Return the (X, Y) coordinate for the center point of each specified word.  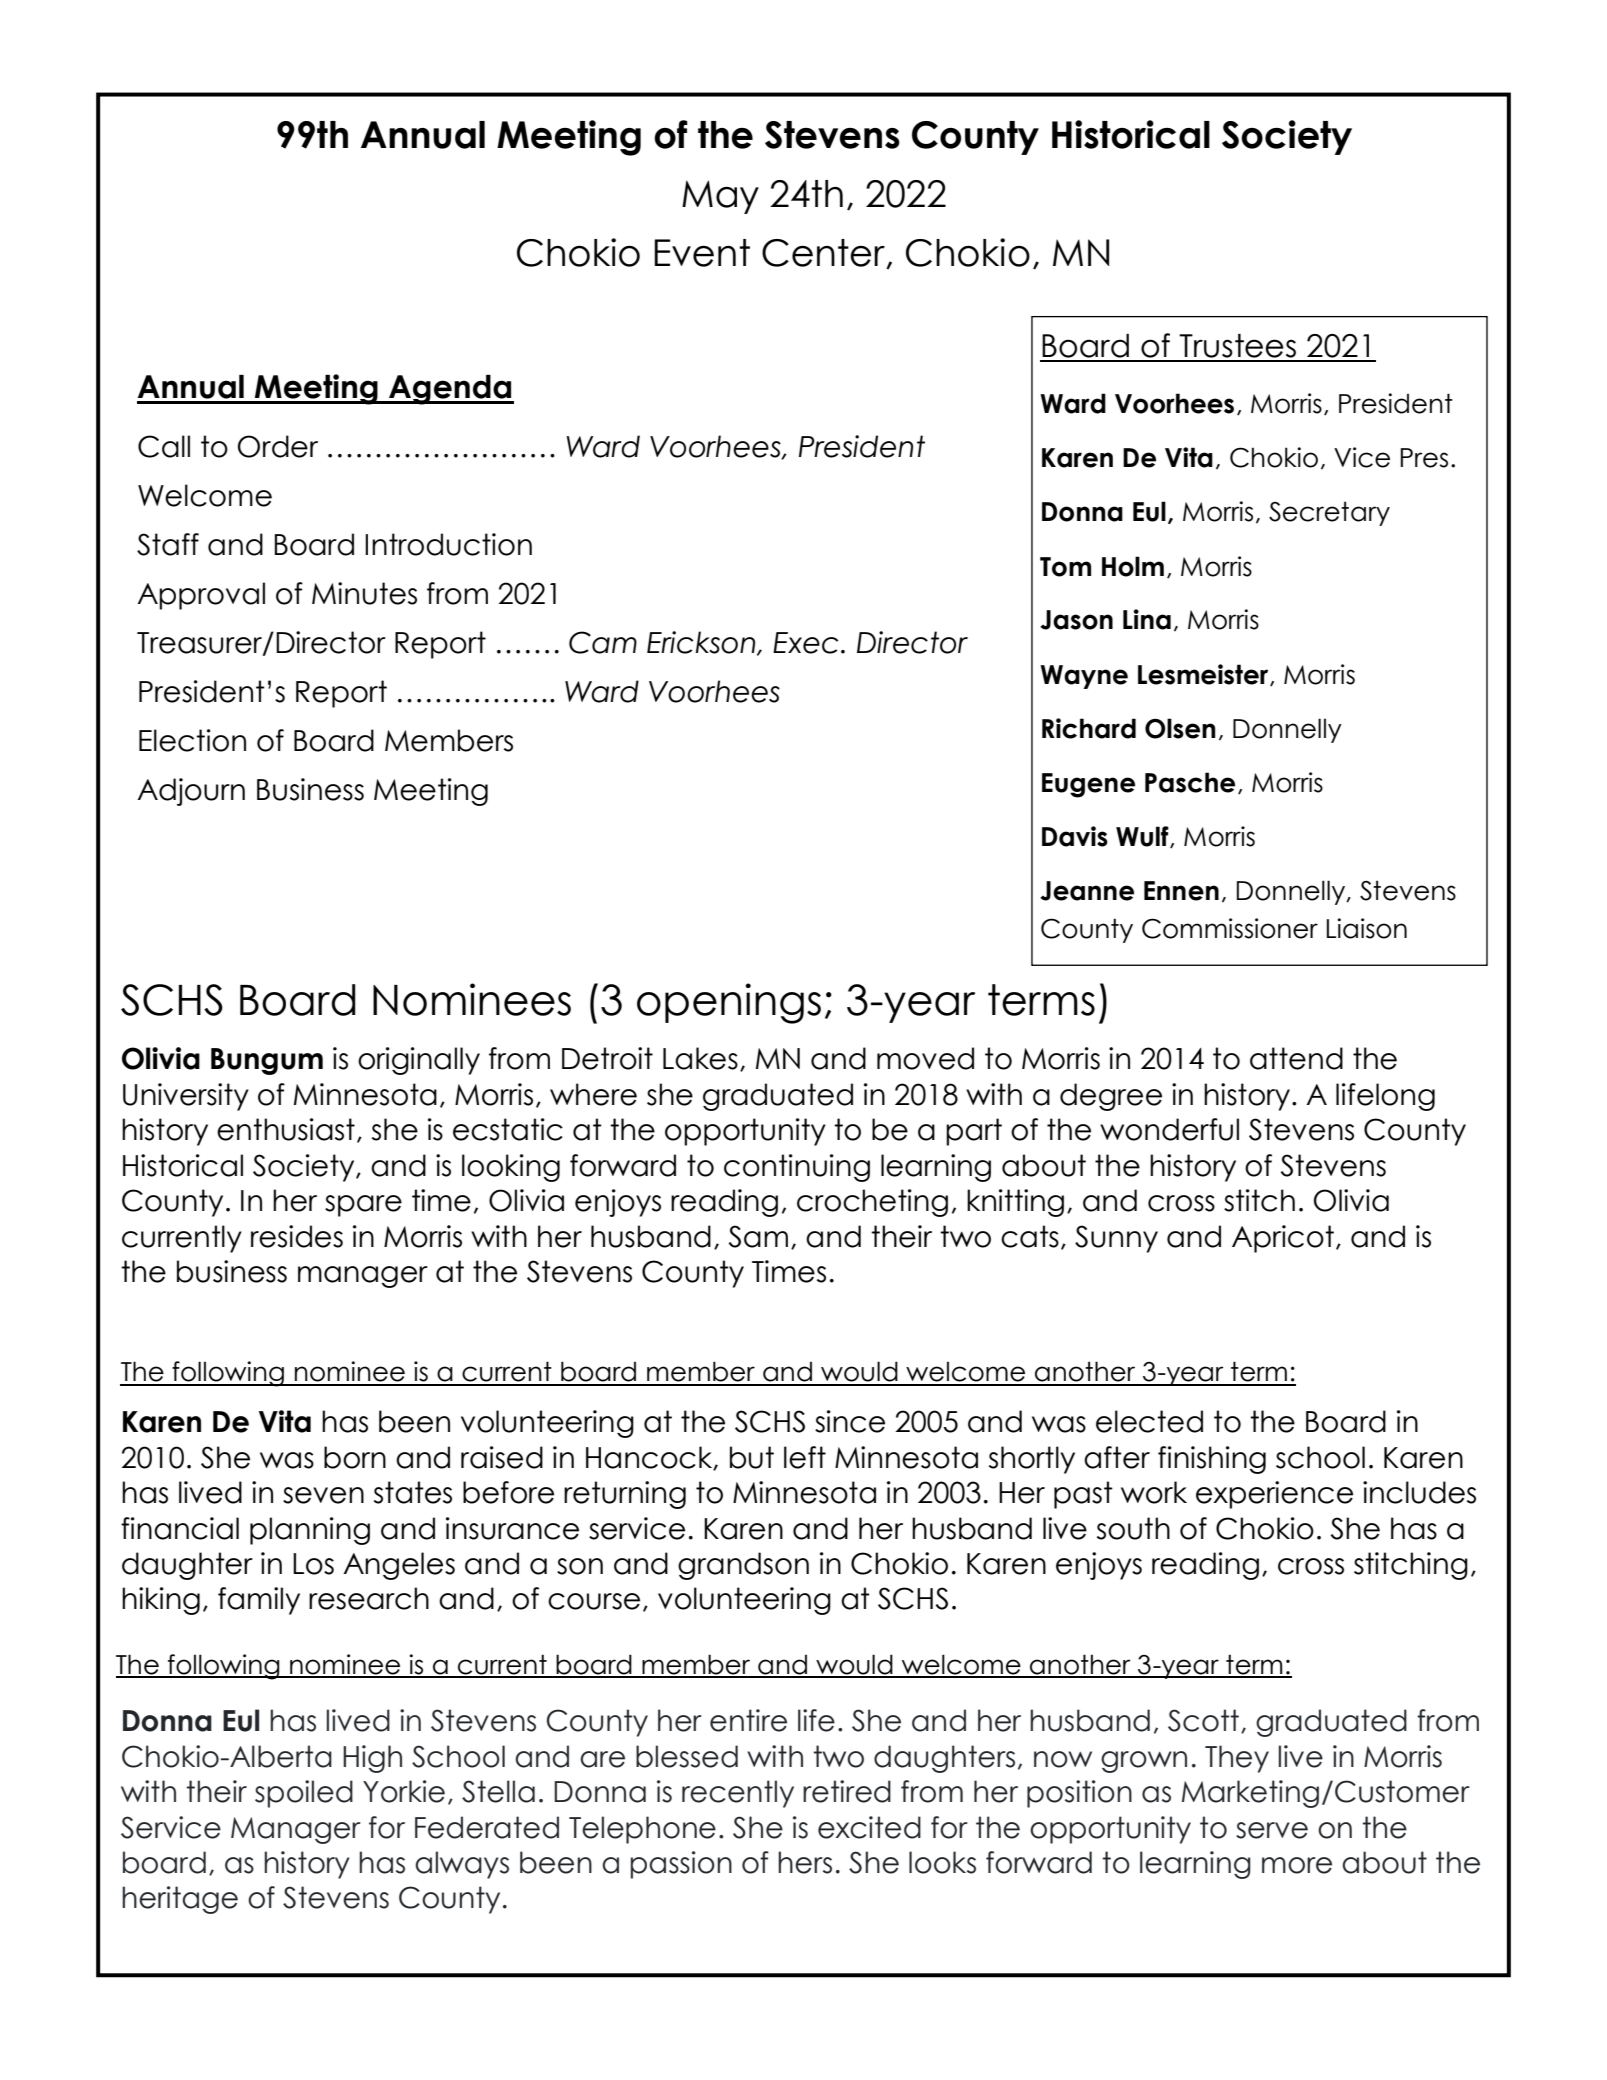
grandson (743, 1566)
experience (1274, 1495)
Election (192, 740)
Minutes (364, 593)
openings (729, 1003)
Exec (806, 643)
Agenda (450, 390)
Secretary (1329, 513)
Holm (1133, 566)
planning (310, 1531)
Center (824, 254)
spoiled (304, 1794)
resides (297, 1236)
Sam (758, 1236)
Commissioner (1230, 928)
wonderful (1169, 1129)
